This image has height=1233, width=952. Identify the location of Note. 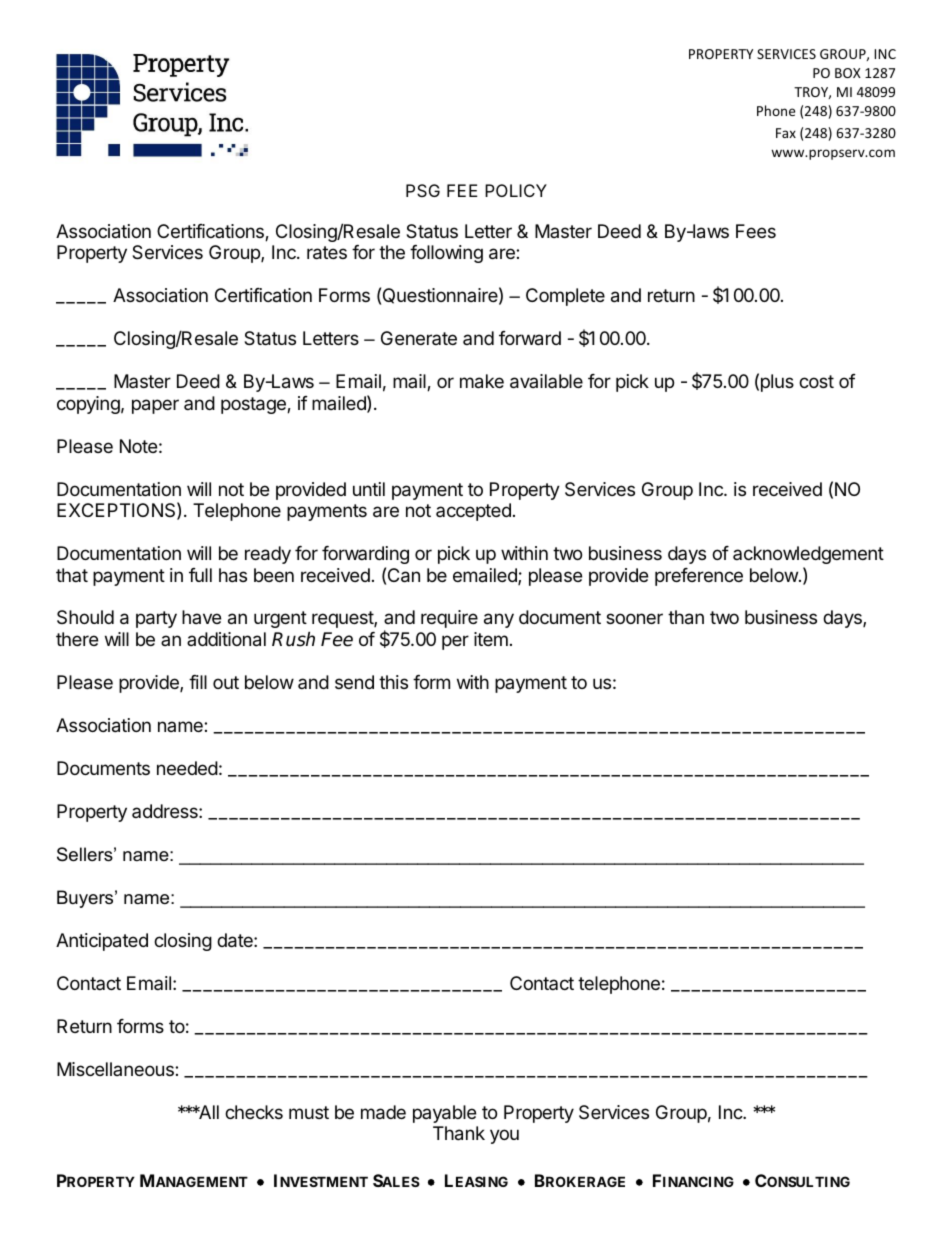
(138, 446).
